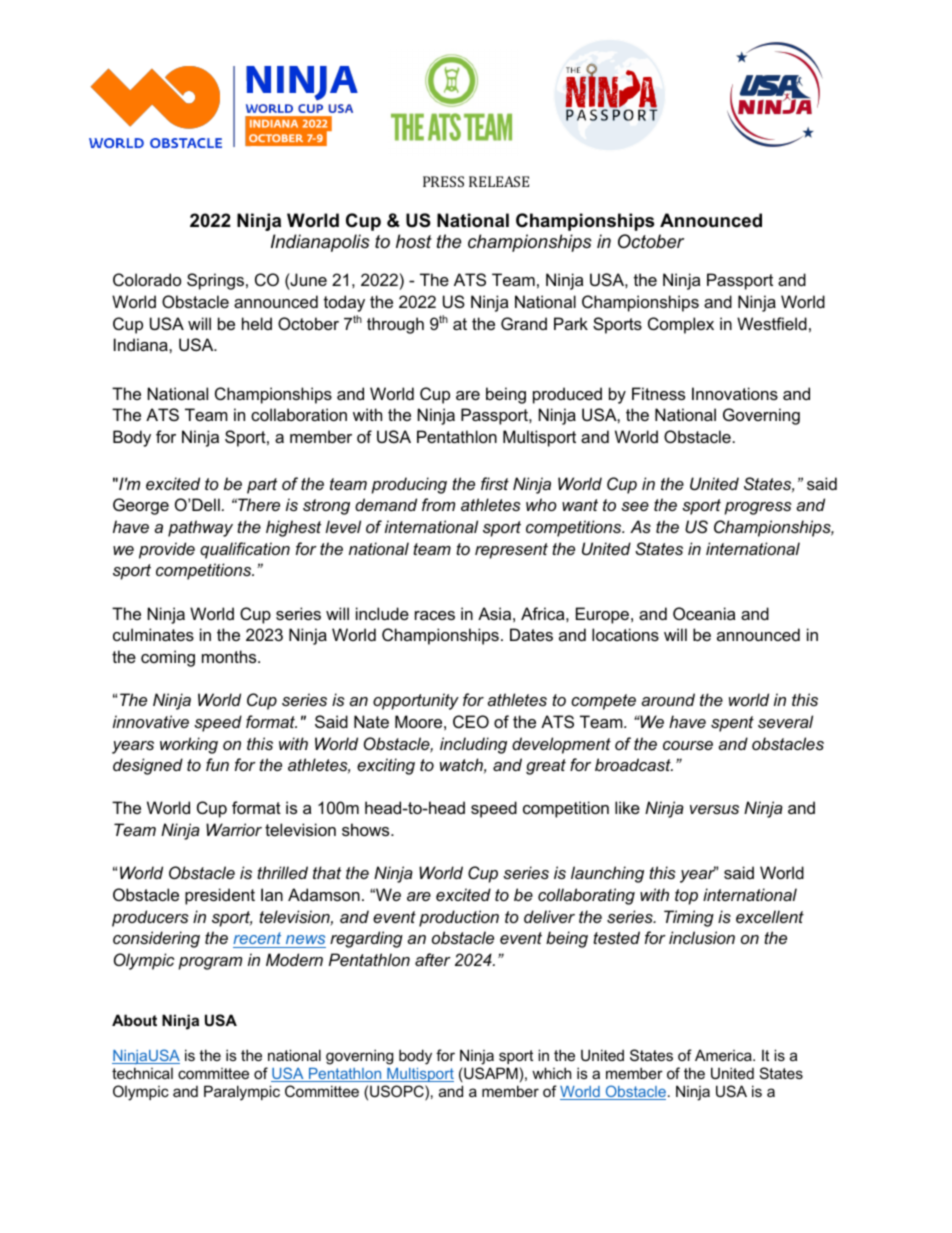 Image resolution: width=952 pixels, height=1233 pixels. I want to click on part, so click(262, 486).
